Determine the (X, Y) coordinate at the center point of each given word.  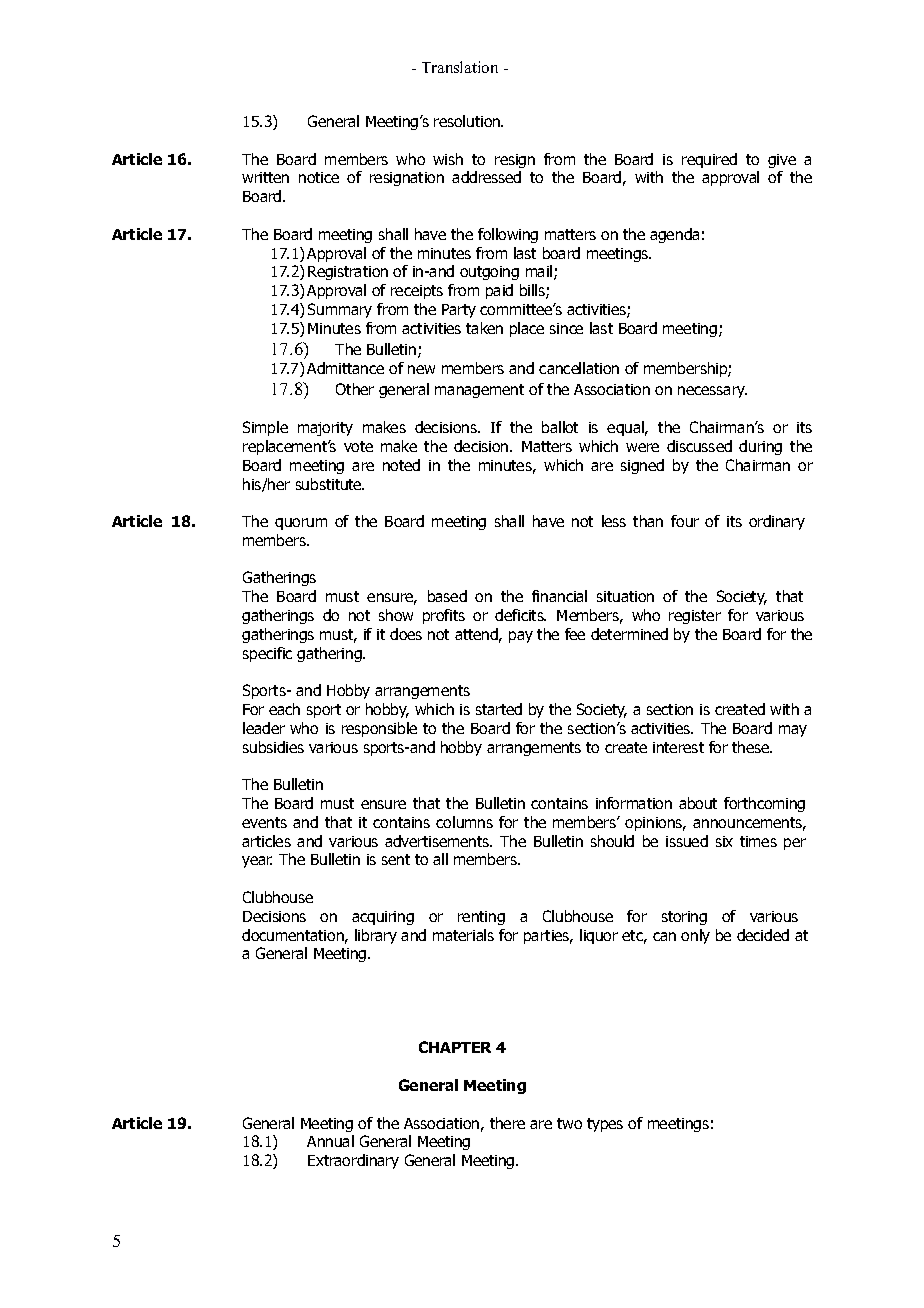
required (709, 160)
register (695, 617)
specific (267, 654)
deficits (520, 615)
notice (319, 177)
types (605, 1125)
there (507, 1123)
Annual (330, 1141)
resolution (468, 121)
